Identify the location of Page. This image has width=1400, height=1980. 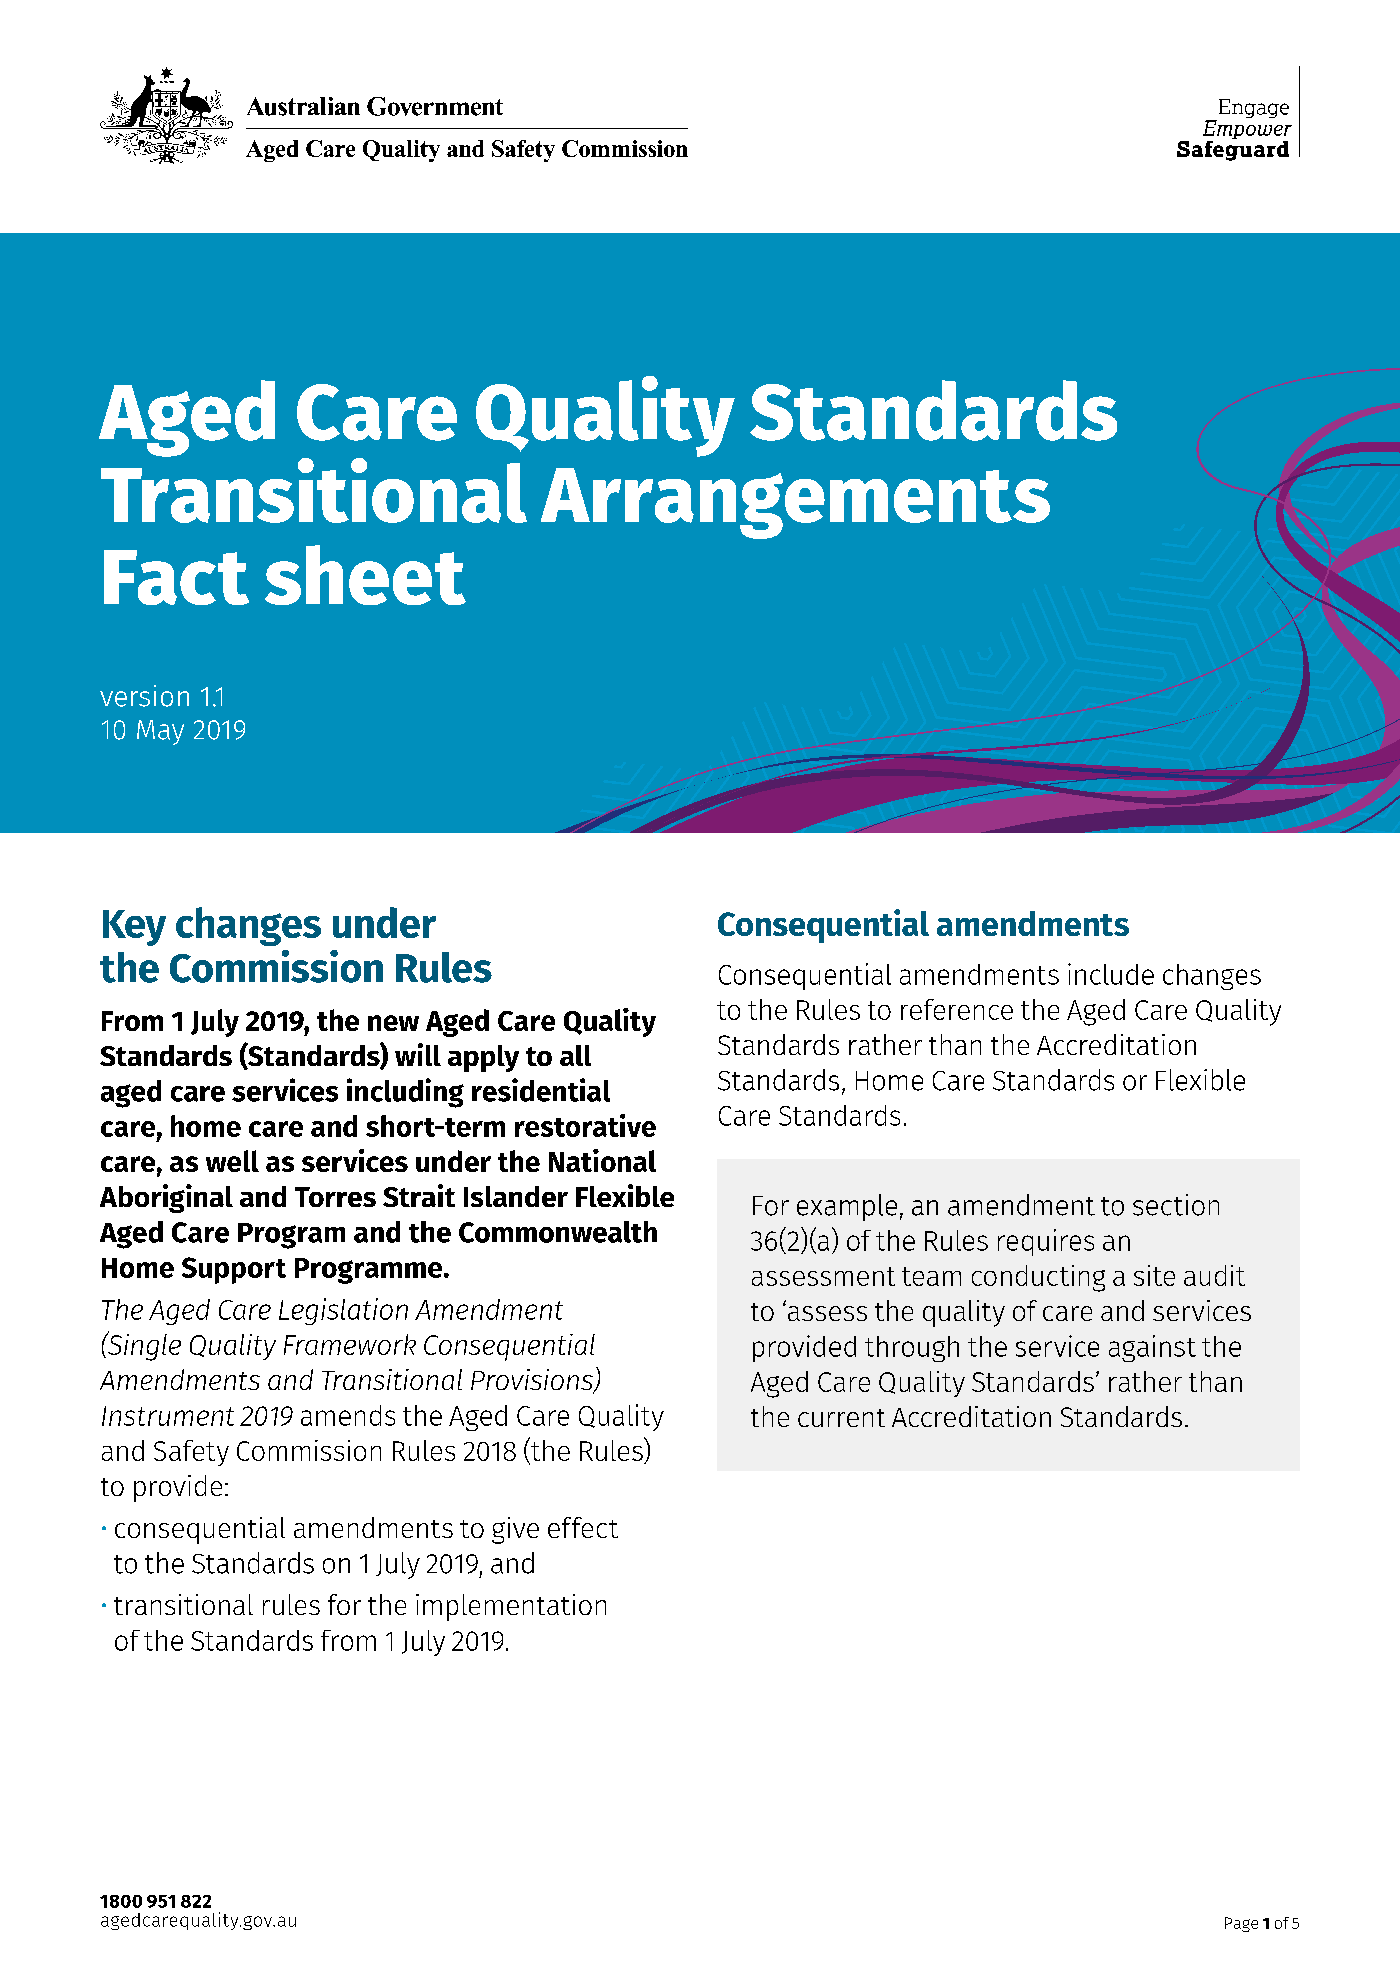
(1241, 1924).
